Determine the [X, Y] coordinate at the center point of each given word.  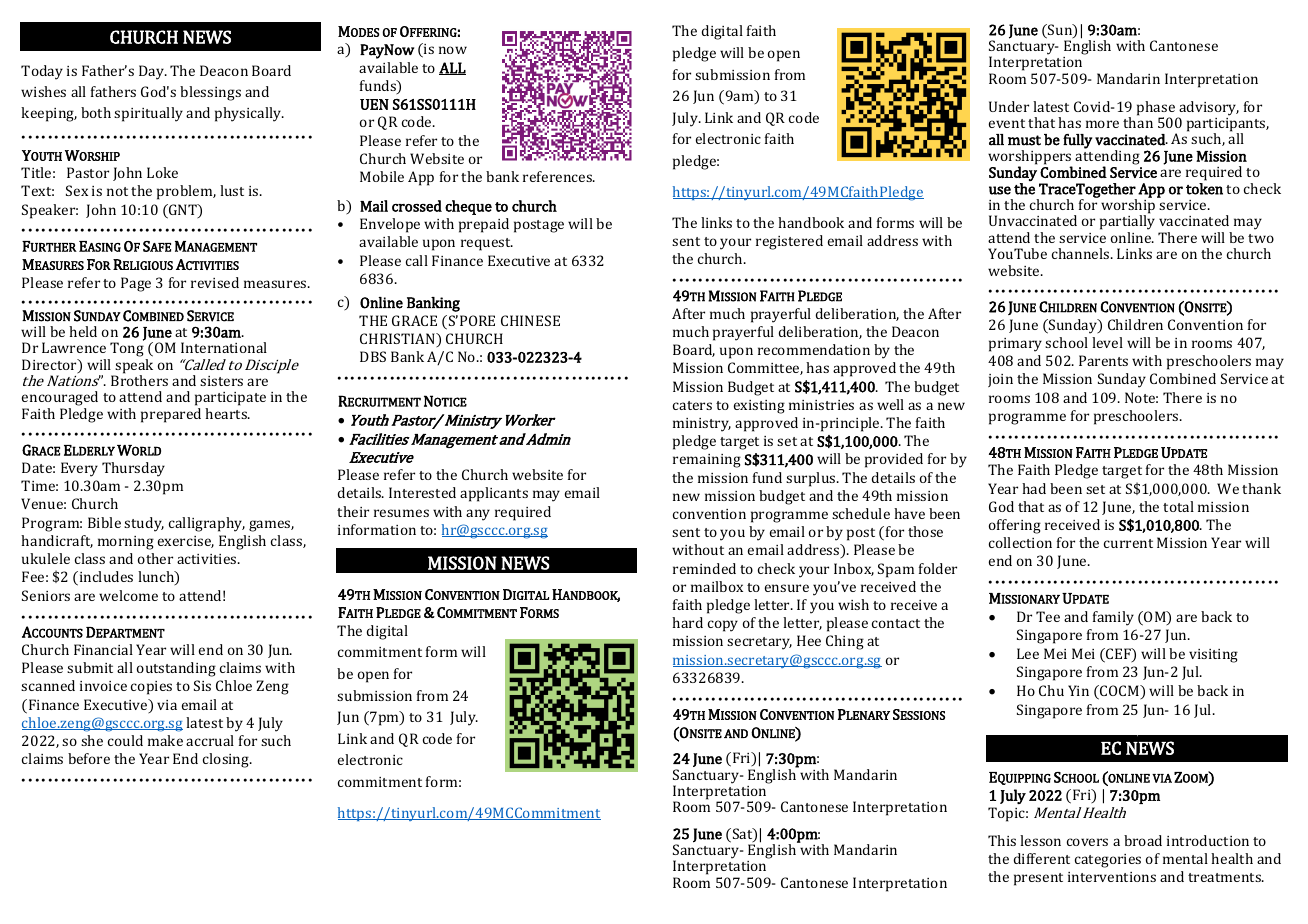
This [1002, 840]
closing [227, 760]
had [1034, 488]
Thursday [133, 469]
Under [1009, 106]
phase [1157, 109]
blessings [210, 93]
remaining [707, 461]
